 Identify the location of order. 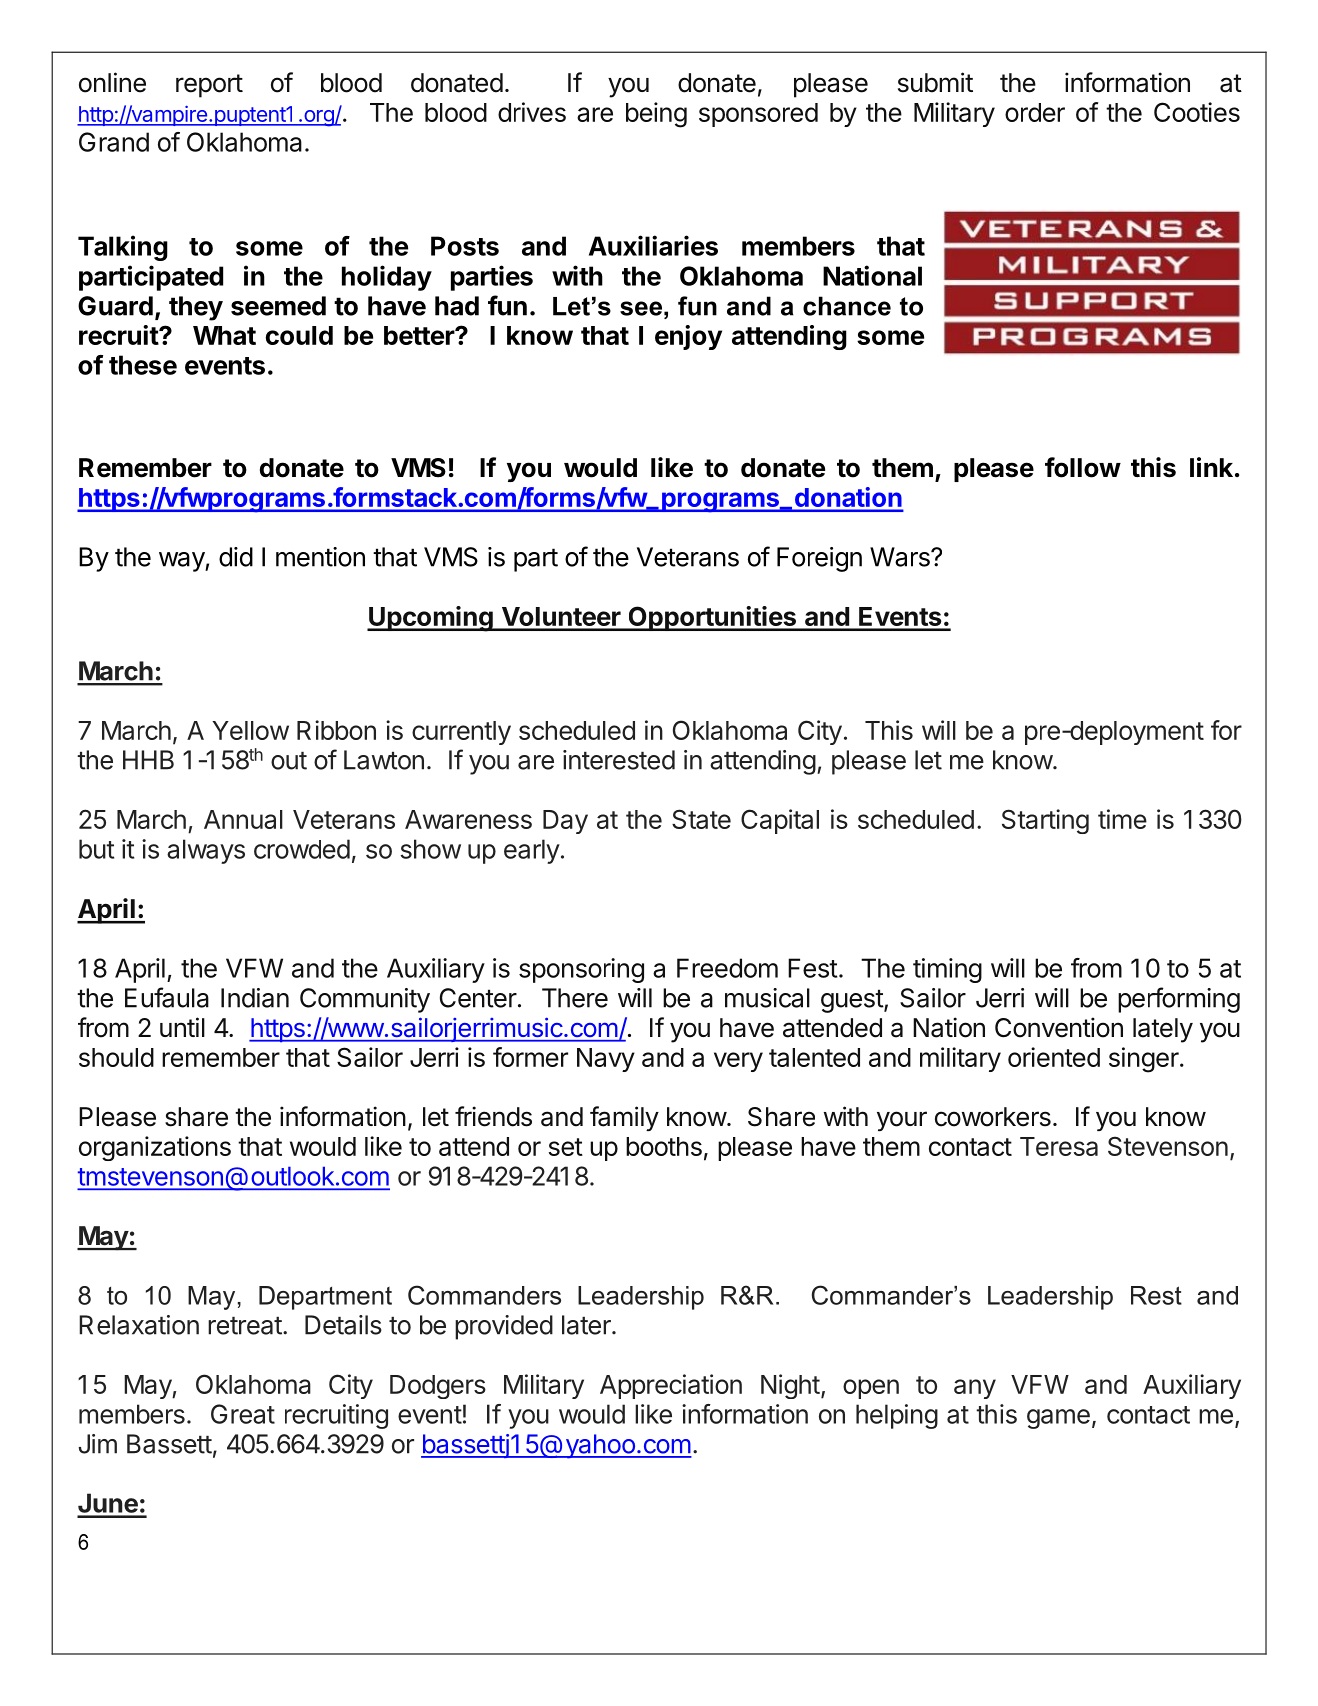
(1035, 112).
